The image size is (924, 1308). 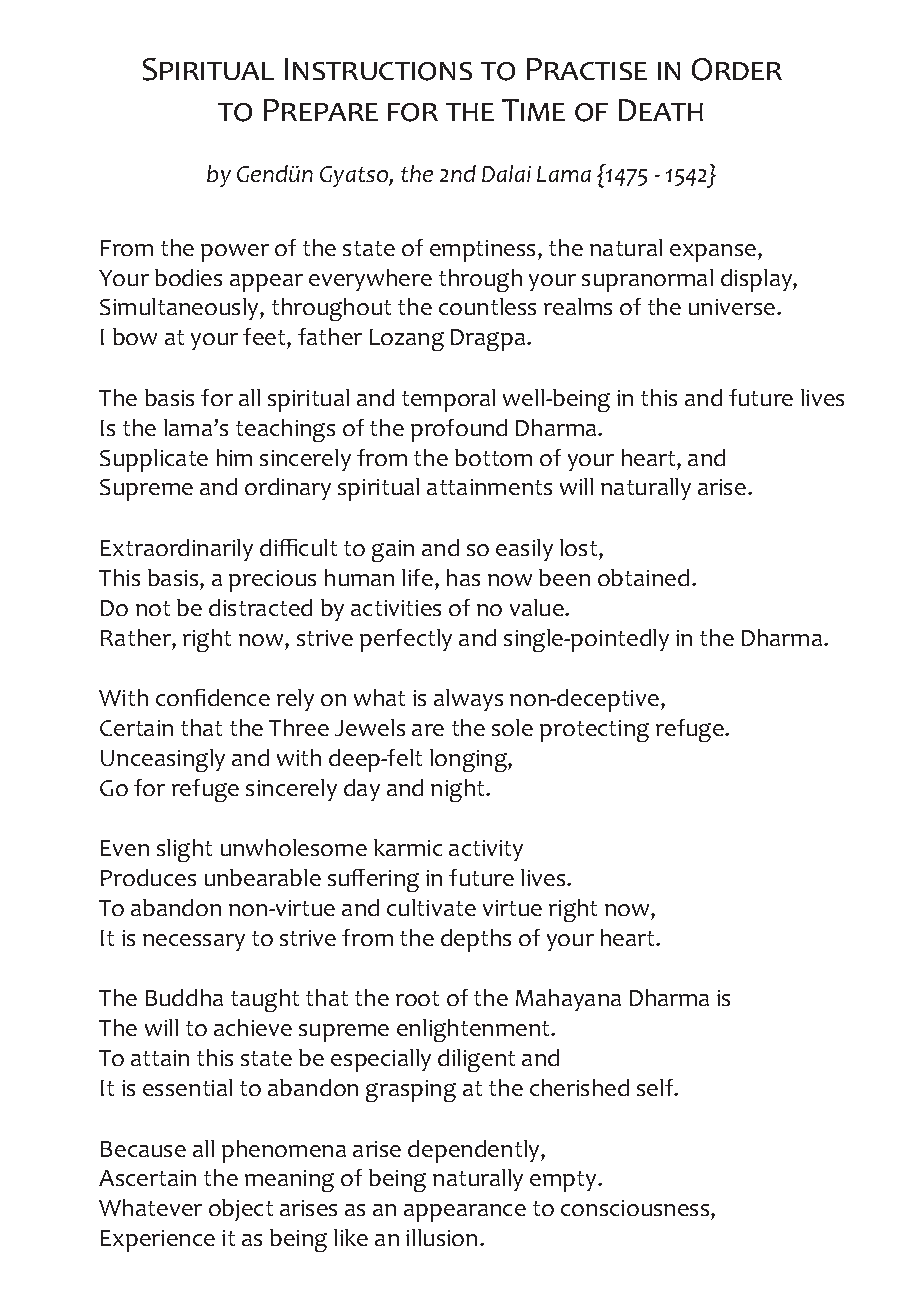 I want to click on protecting, so click(x=594, y=731).
